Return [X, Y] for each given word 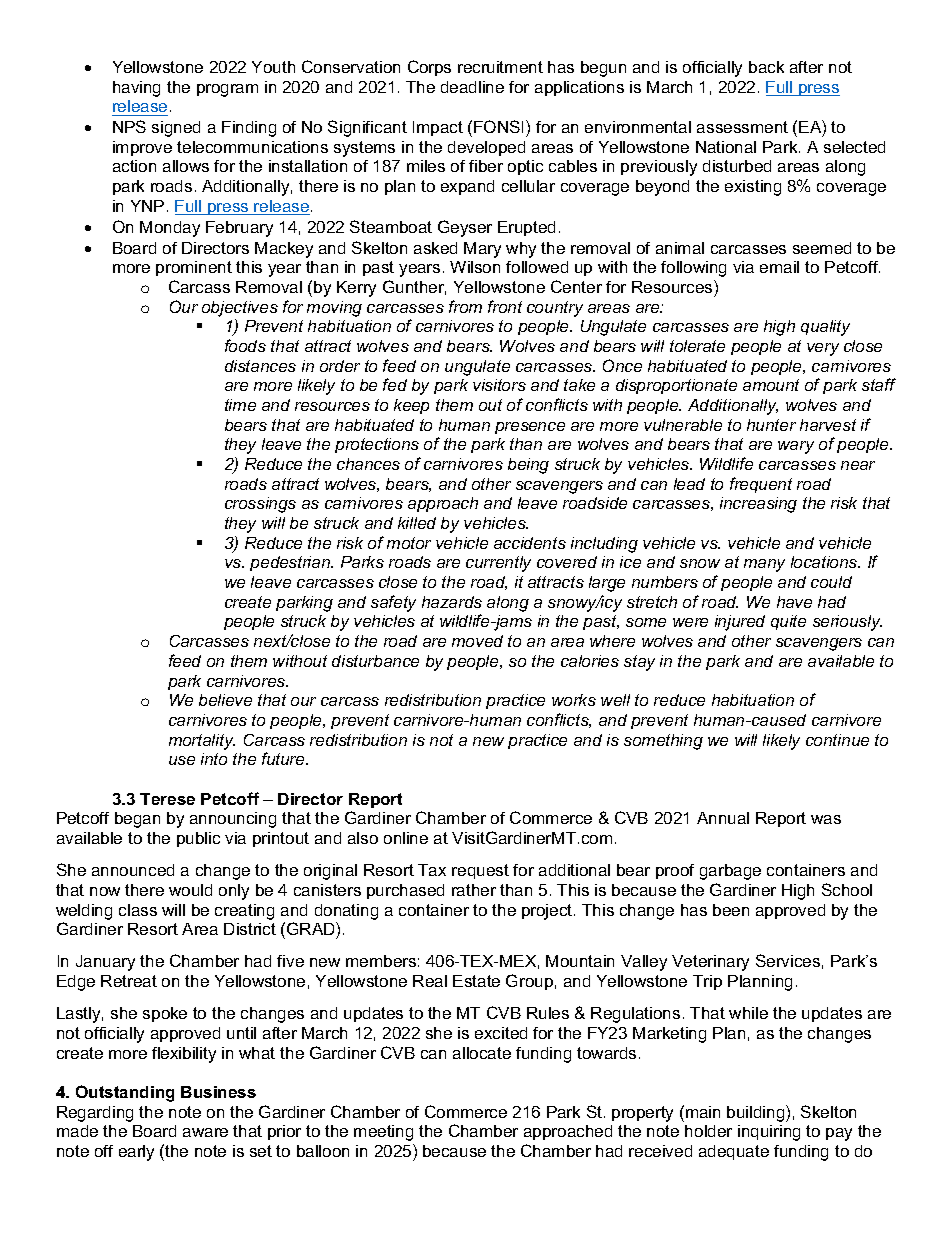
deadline [472, 87]
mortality [202, 742]
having [136, 89]
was [826, 819]
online [406, 838]
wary [796, 447]
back [766, 67]
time [240, 405]
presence [530, 428]
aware [205, 1132]
